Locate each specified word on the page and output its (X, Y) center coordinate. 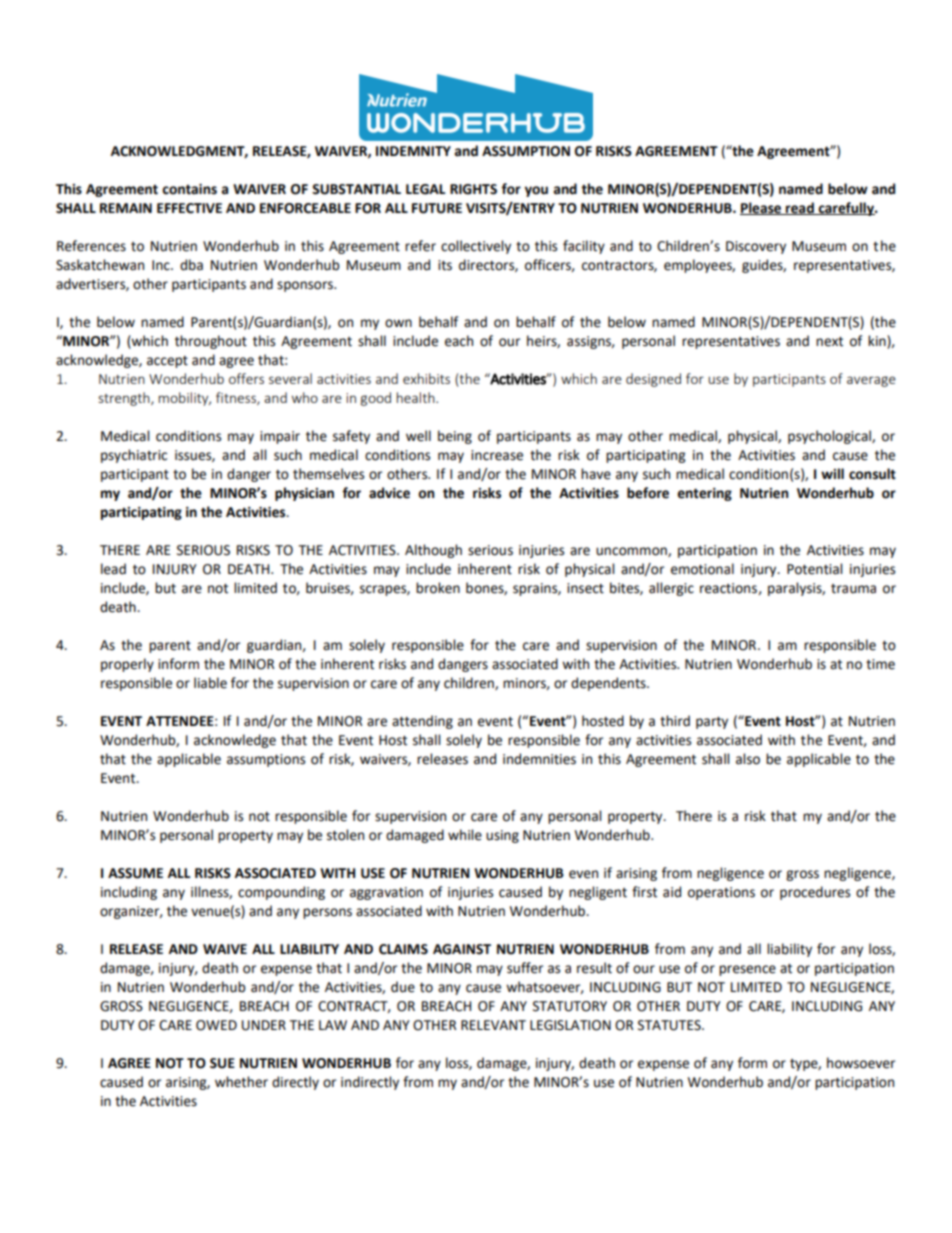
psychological (830, 437)
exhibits (426, 378)
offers (246, 378)
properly (127, 665)
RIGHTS (473, 189)
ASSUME (135, 873)
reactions (729, 589)
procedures (815, 893)
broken (438, 588)
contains (189, 189)
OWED (216, 1025)
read (800, 208)
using (502, 836)
